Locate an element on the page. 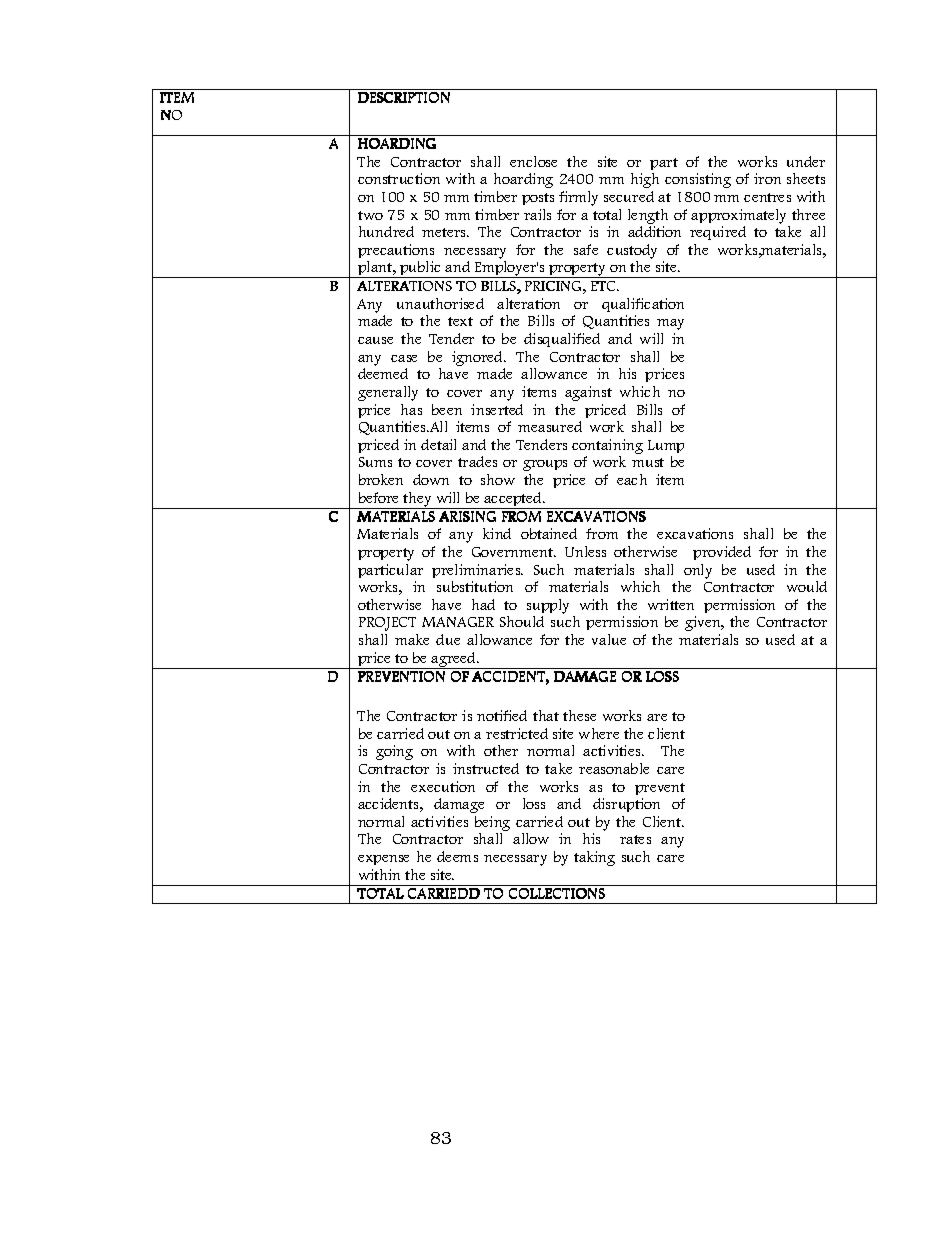 The image size is (952, 1233). value is located at coordinates (609, 639).
